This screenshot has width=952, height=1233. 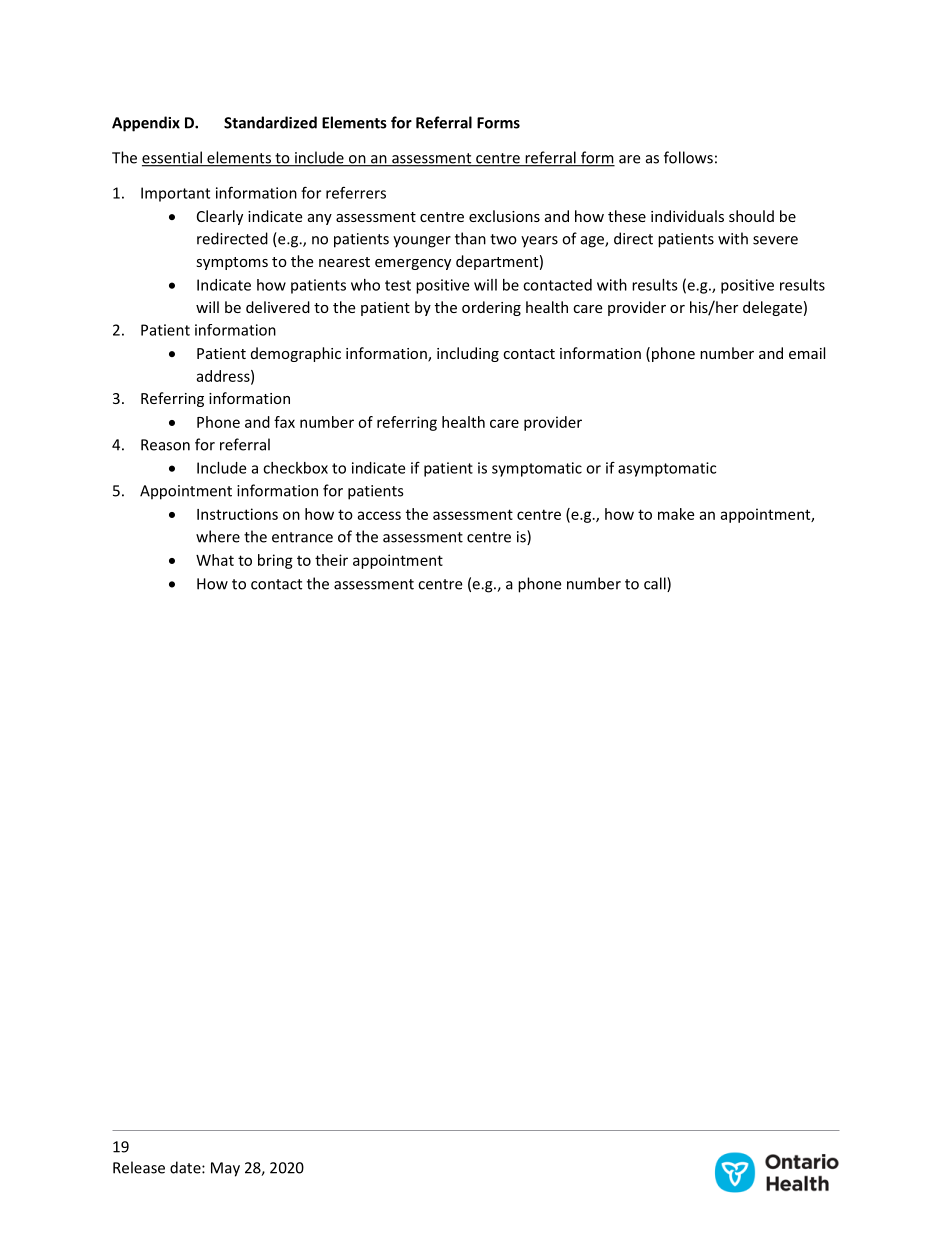 I want to click on their, so click(x=331, y=560).
